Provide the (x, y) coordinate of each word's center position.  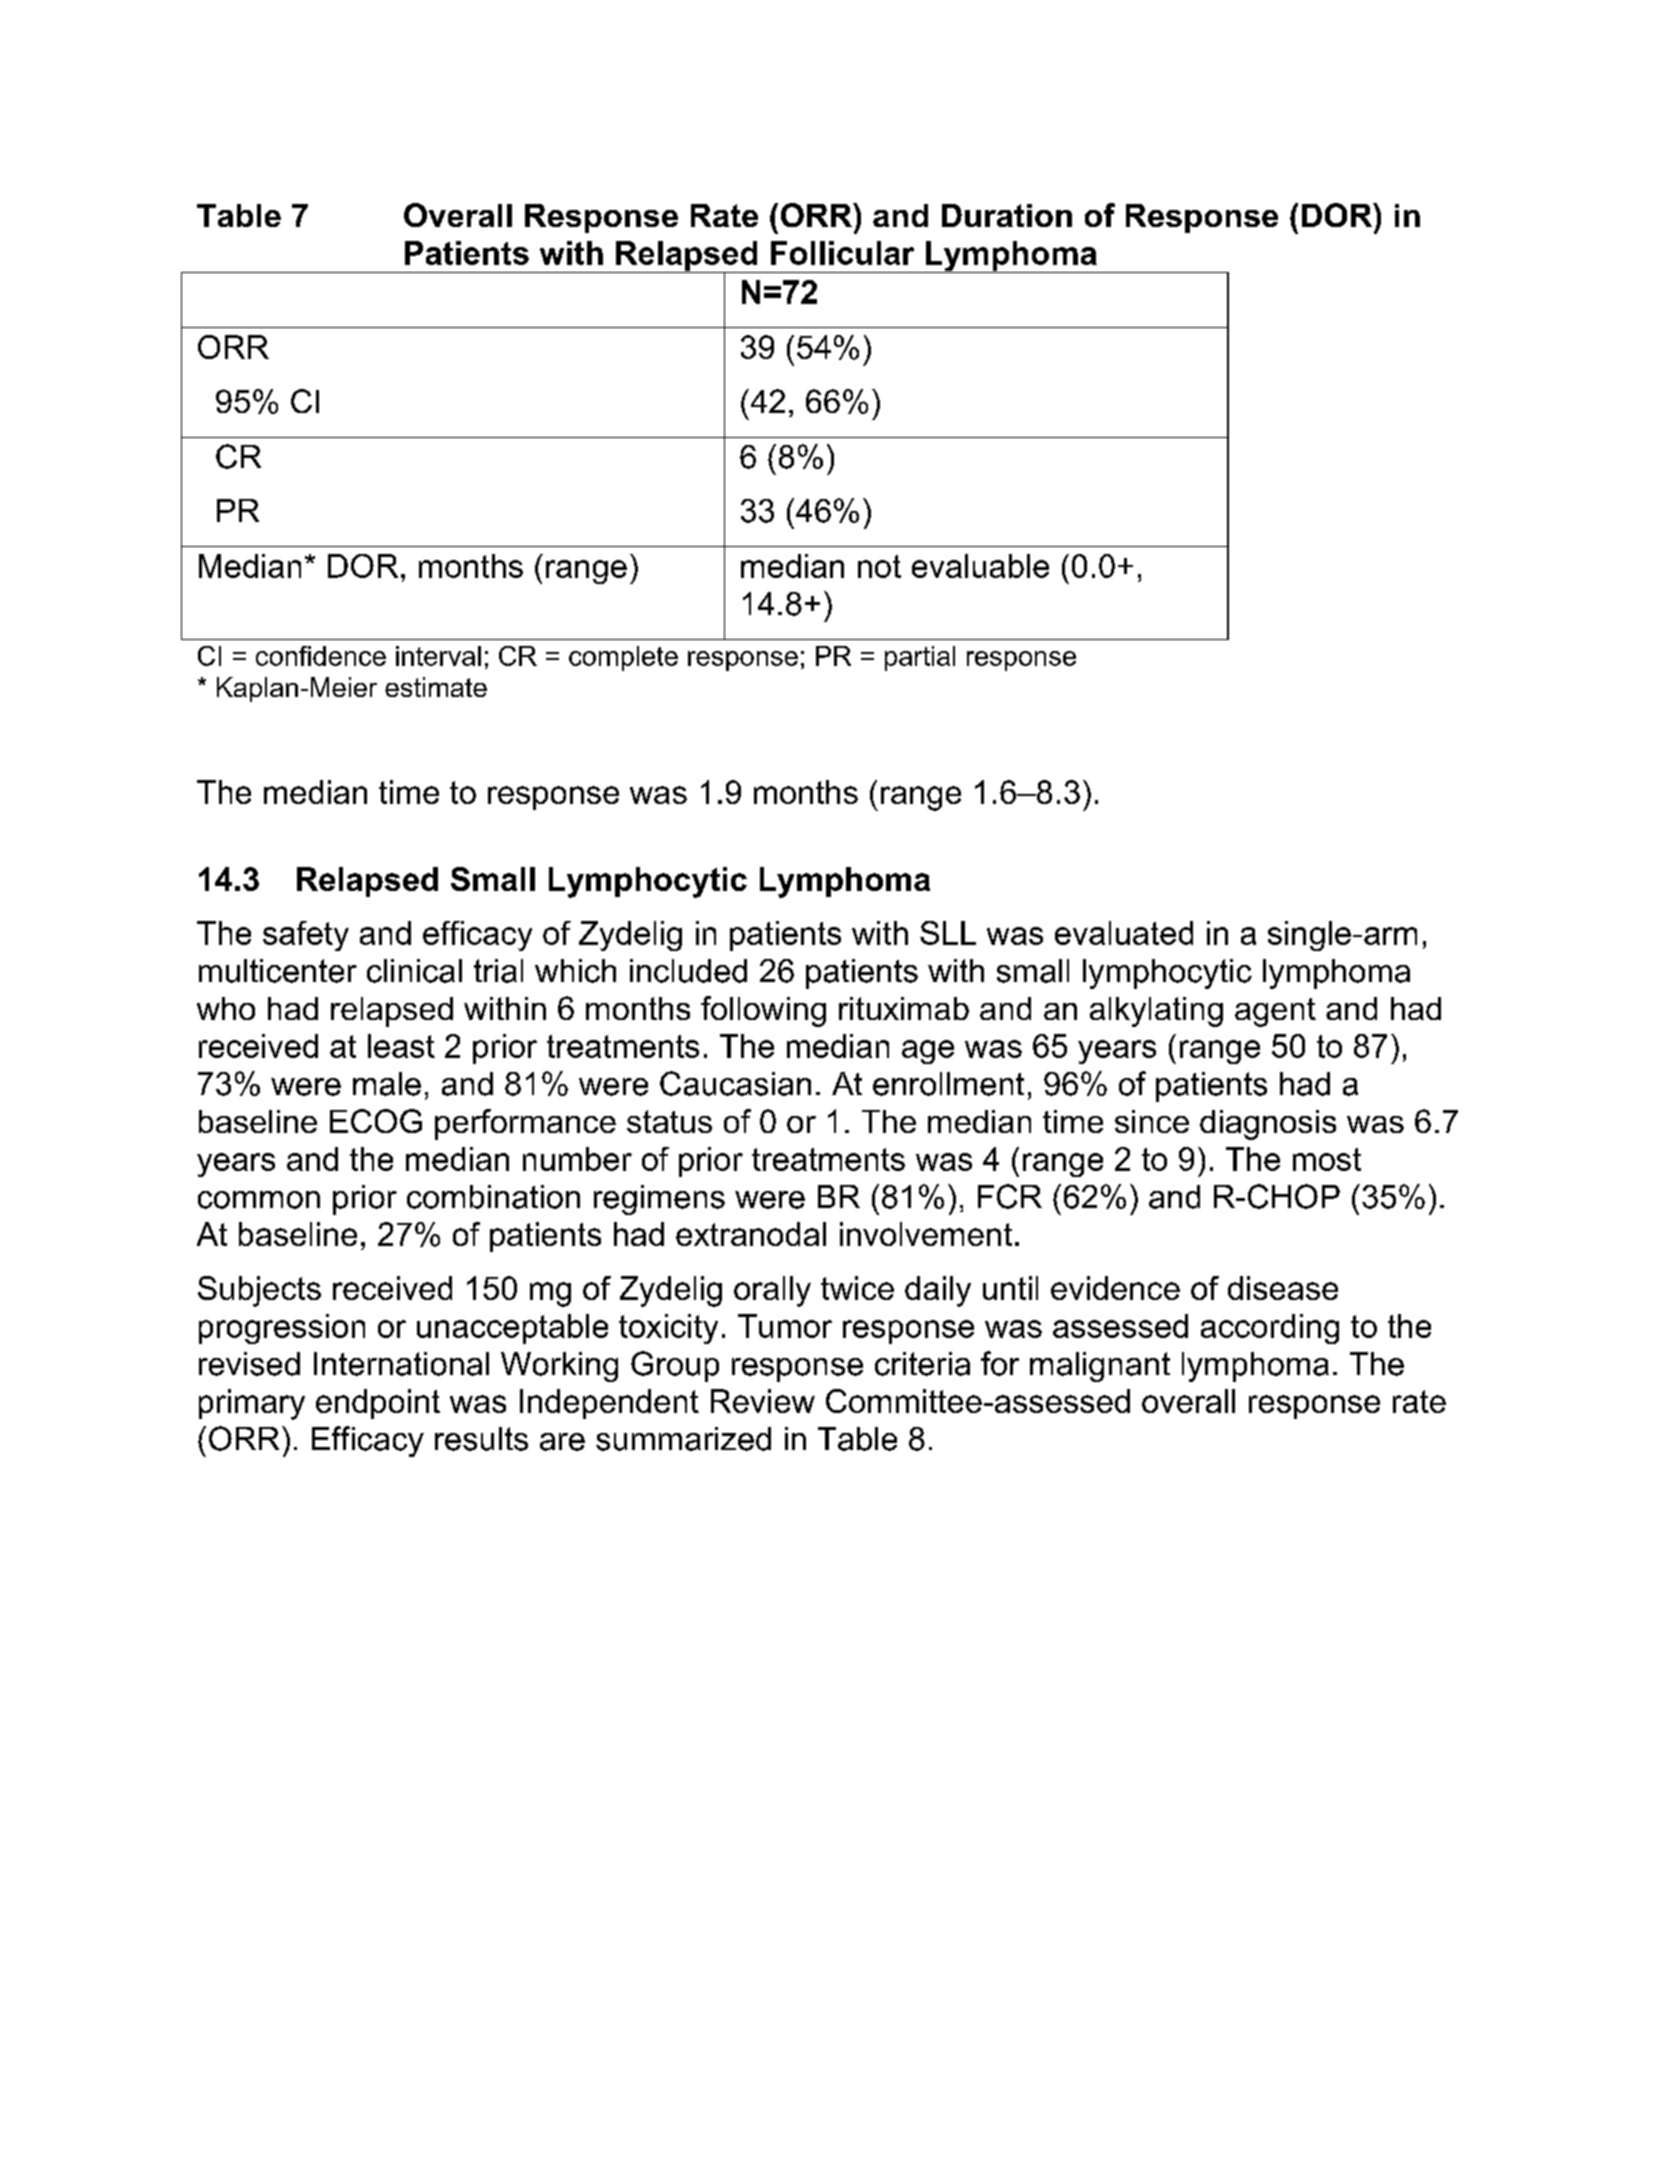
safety (306, 936)
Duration (1007, 215)
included (688, 971)
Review (763, 1401)
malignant (1100, 1367)
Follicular (842, 253)
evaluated (1124, 933)
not (879, 566)
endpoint (378, 1404)
